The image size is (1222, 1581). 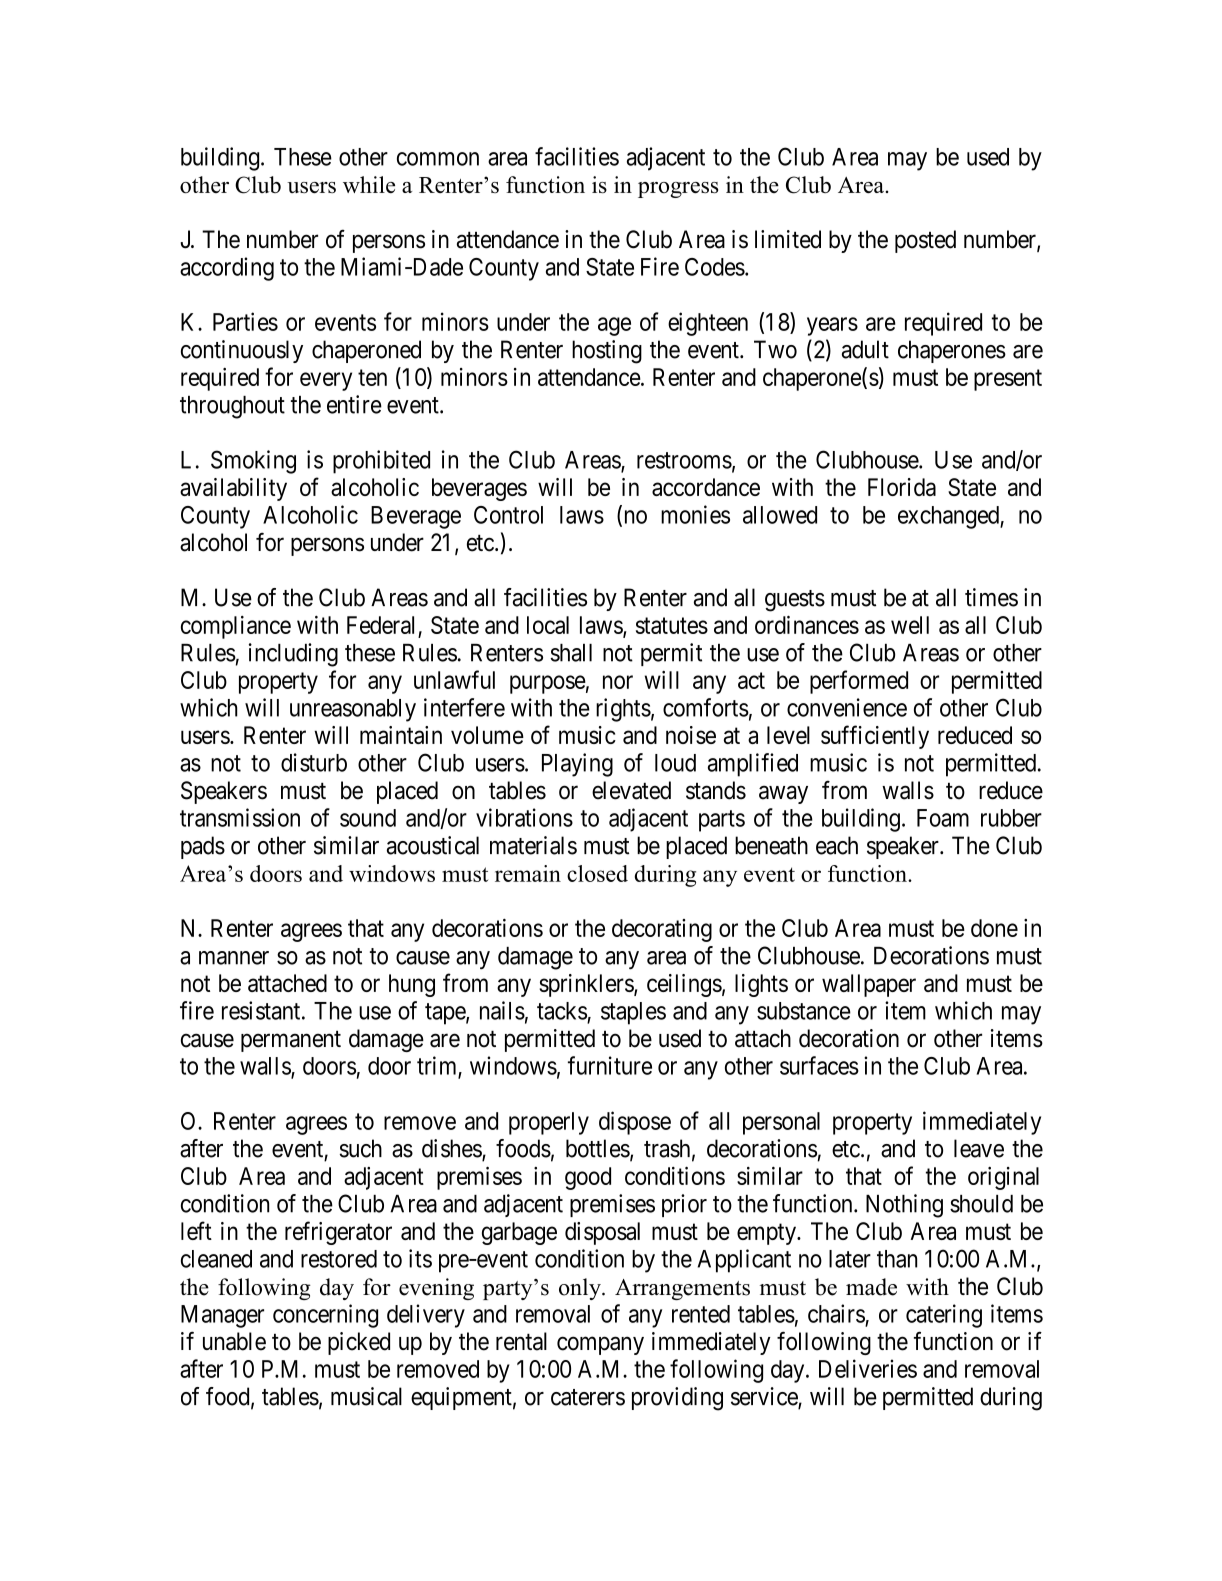 What do you see at coordinates (631, 790) in the document?
I see `elevated` at bounding box center [631, 790].
